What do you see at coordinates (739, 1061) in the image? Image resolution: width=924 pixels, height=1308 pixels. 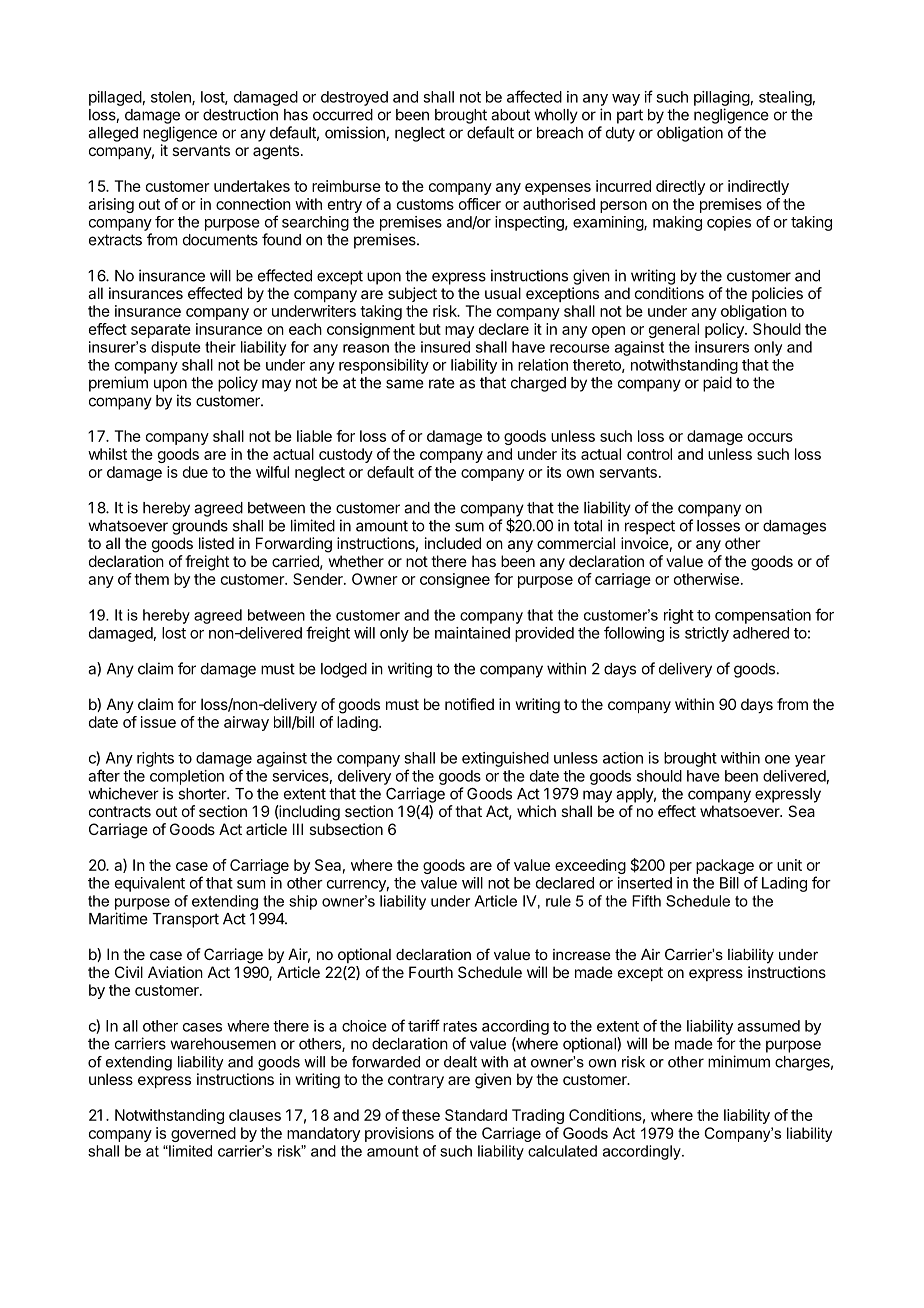 I see `minimum` at bounding box center [739, 1061].
